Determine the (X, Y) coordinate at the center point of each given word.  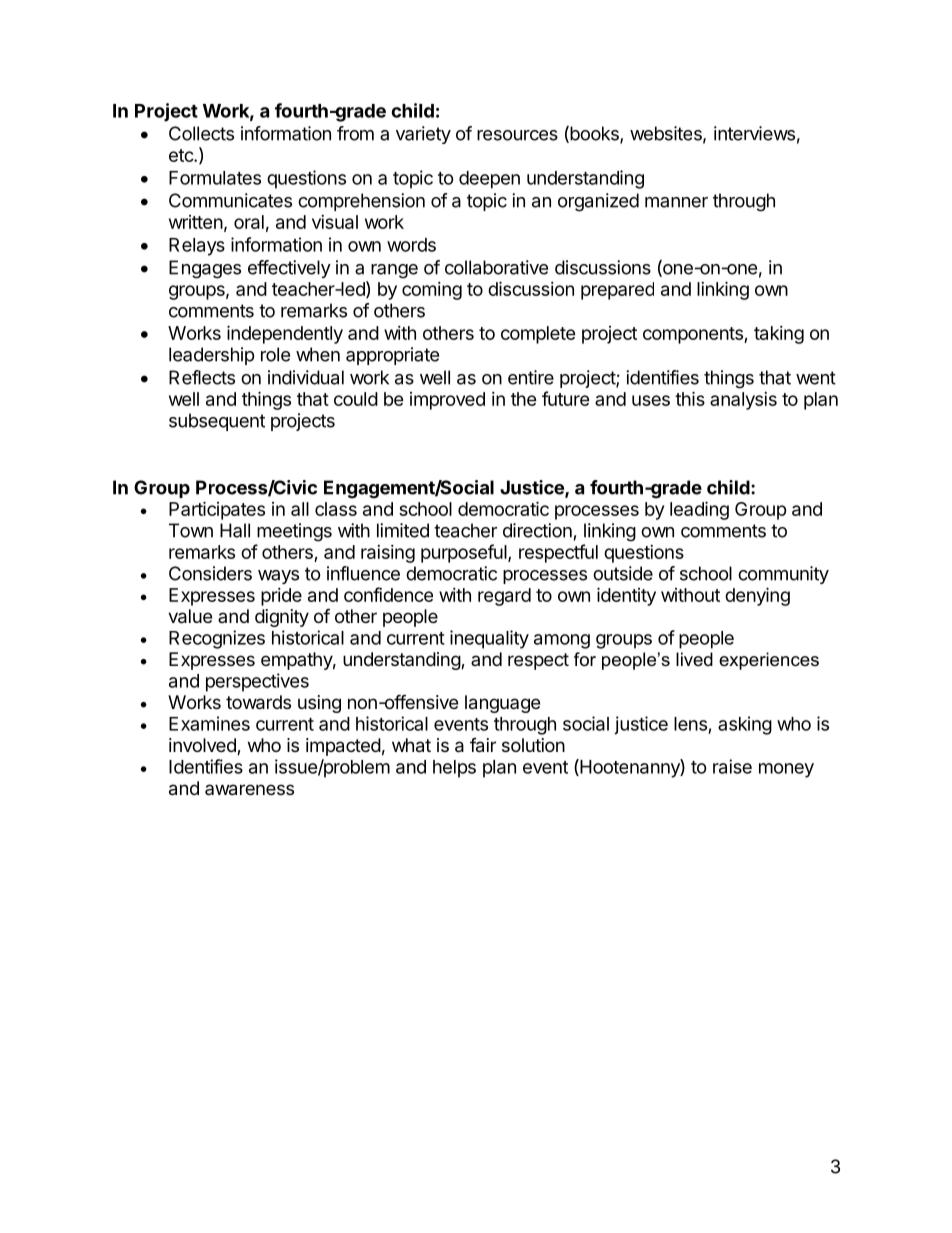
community (783, 575)
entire (531, 377)
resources (517, 135)
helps (454, 769)
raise (732, 766)
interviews (754, 133)
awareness (249, 790)
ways (278, 577)
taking (779, 335)
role (275, 354)
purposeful (465, 553)
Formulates (215, 178)
